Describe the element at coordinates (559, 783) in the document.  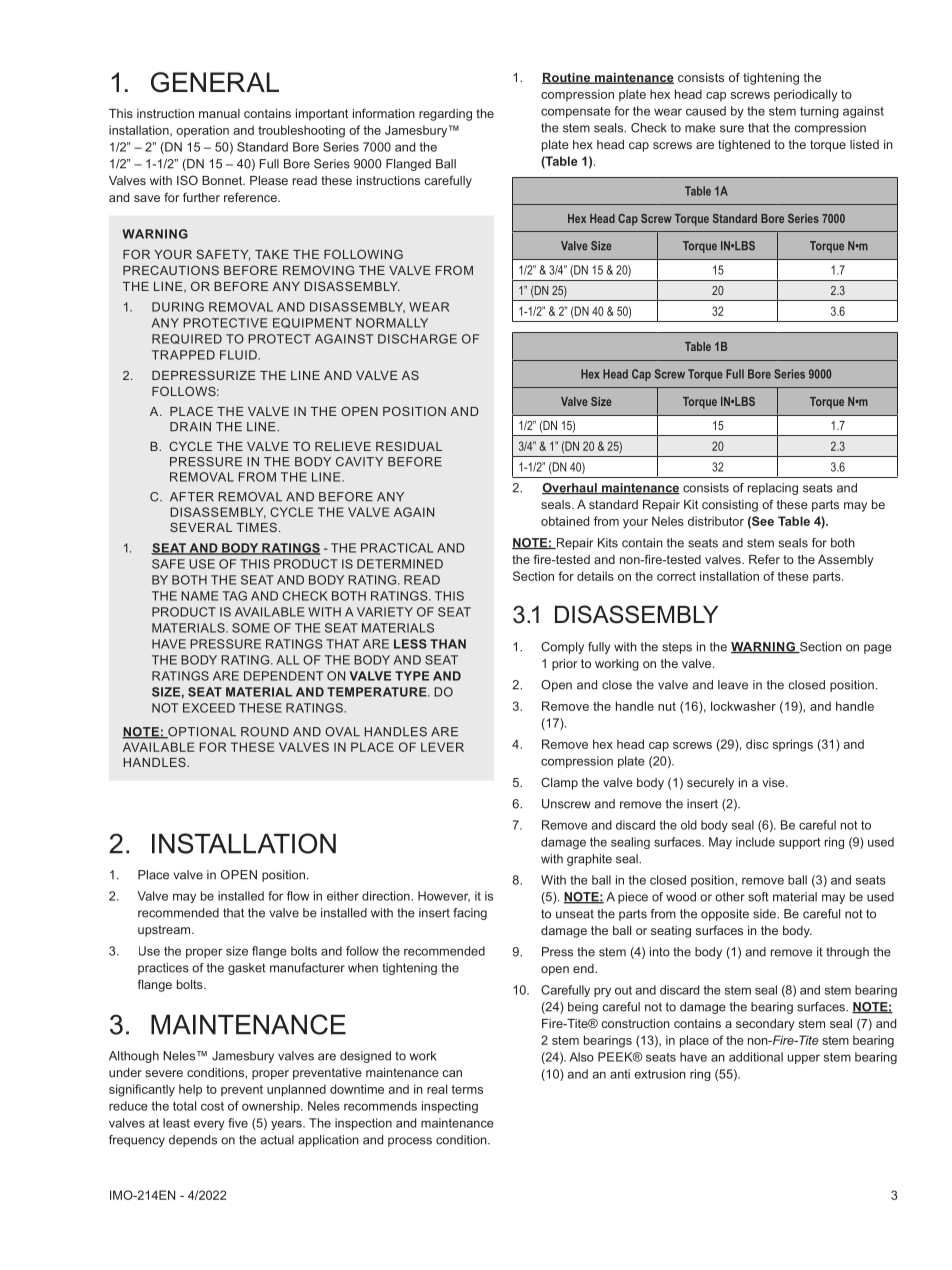
I see `Clamp` at that location.
